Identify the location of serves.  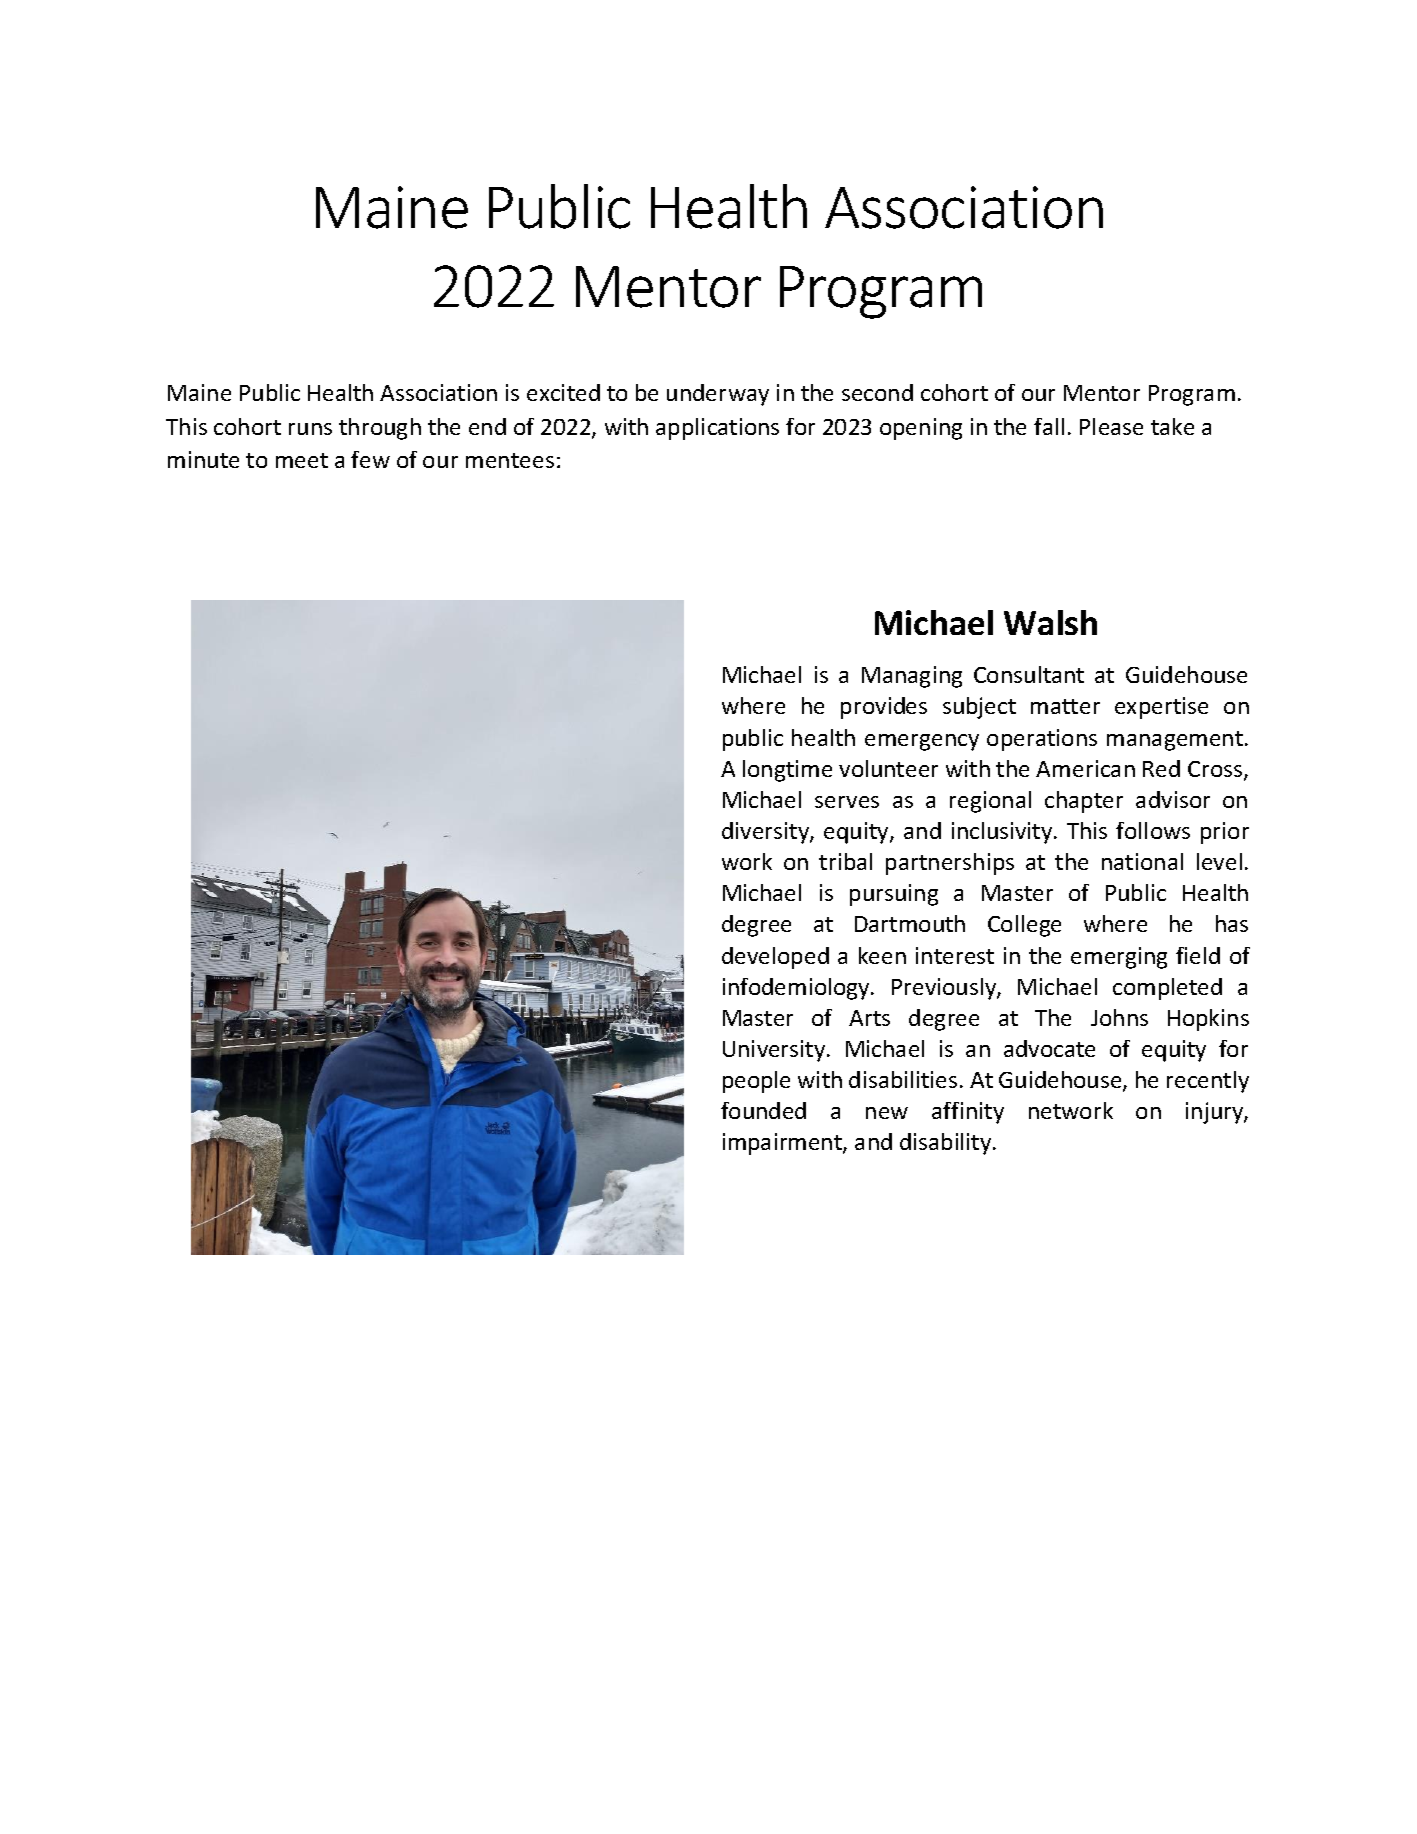
(847, 802).
